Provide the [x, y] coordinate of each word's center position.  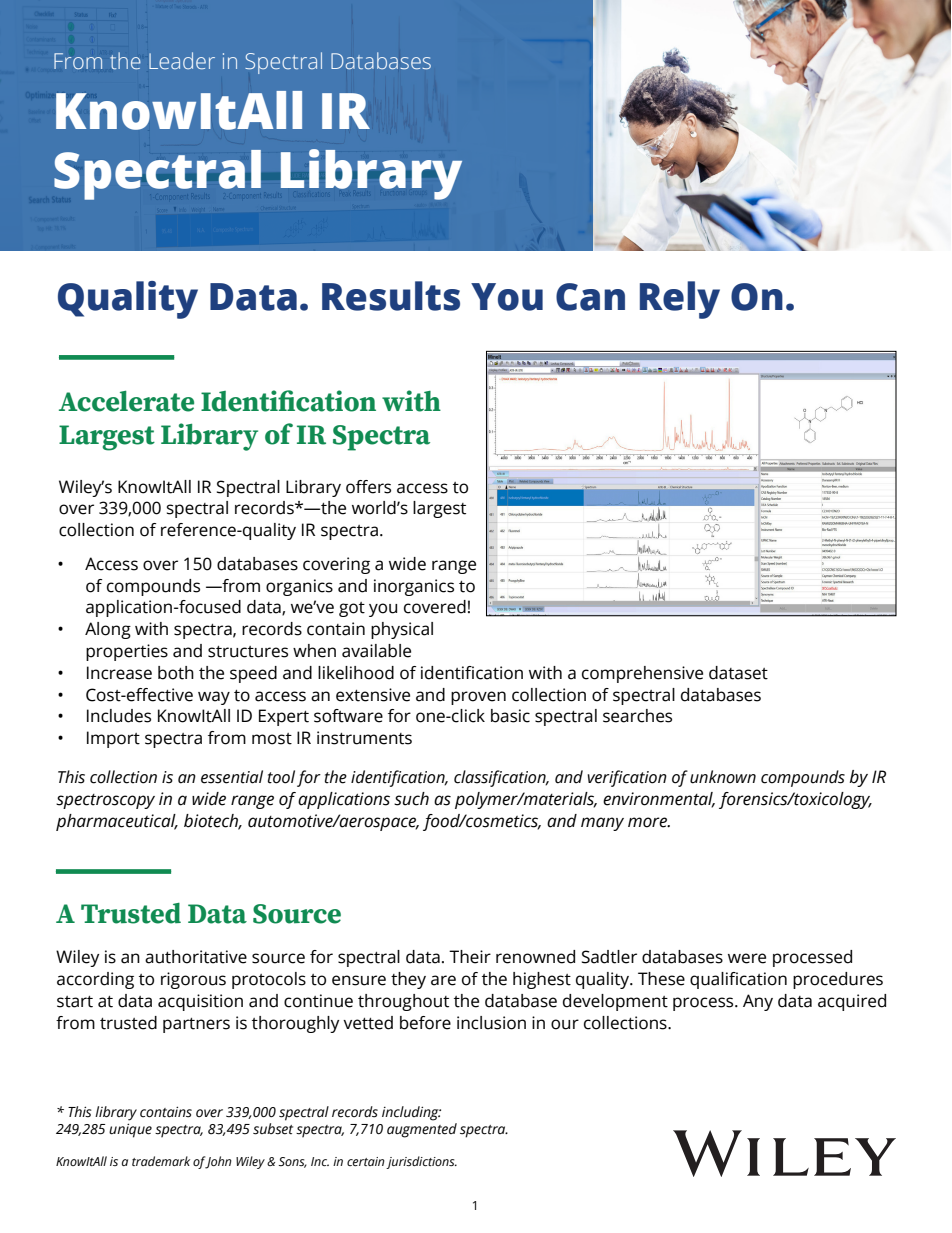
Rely [680, 300]
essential [232, 777]
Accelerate [126, 401]
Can [590, 297]
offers [368, 487]
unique [130, 1130]
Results [391, 296]
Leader [182, 60]
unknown [723, 777]
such [411, 799]
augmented [422, 1129]
